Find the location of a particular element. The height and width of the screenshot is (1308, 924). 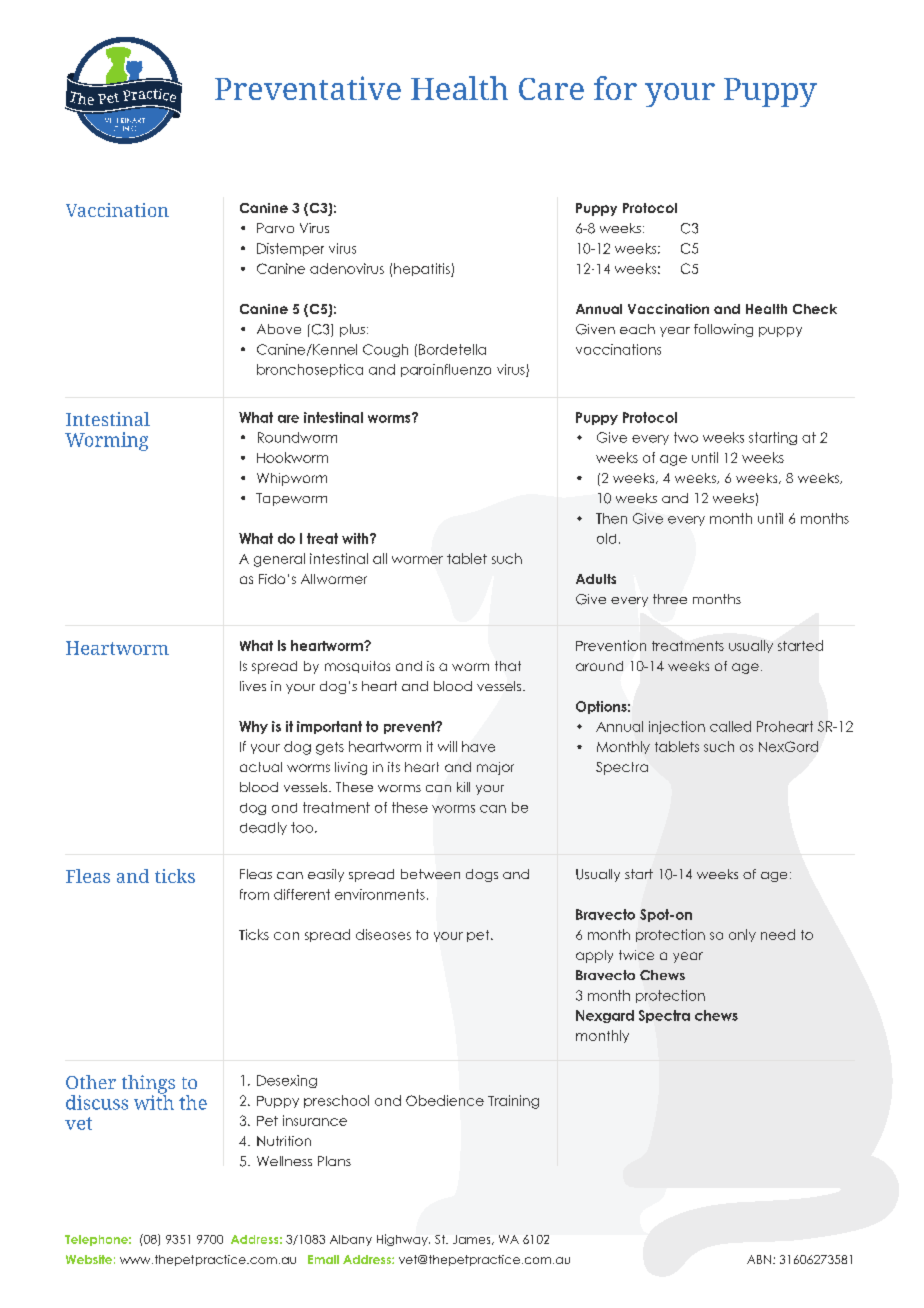

called is located at coordinates (730, 726).
